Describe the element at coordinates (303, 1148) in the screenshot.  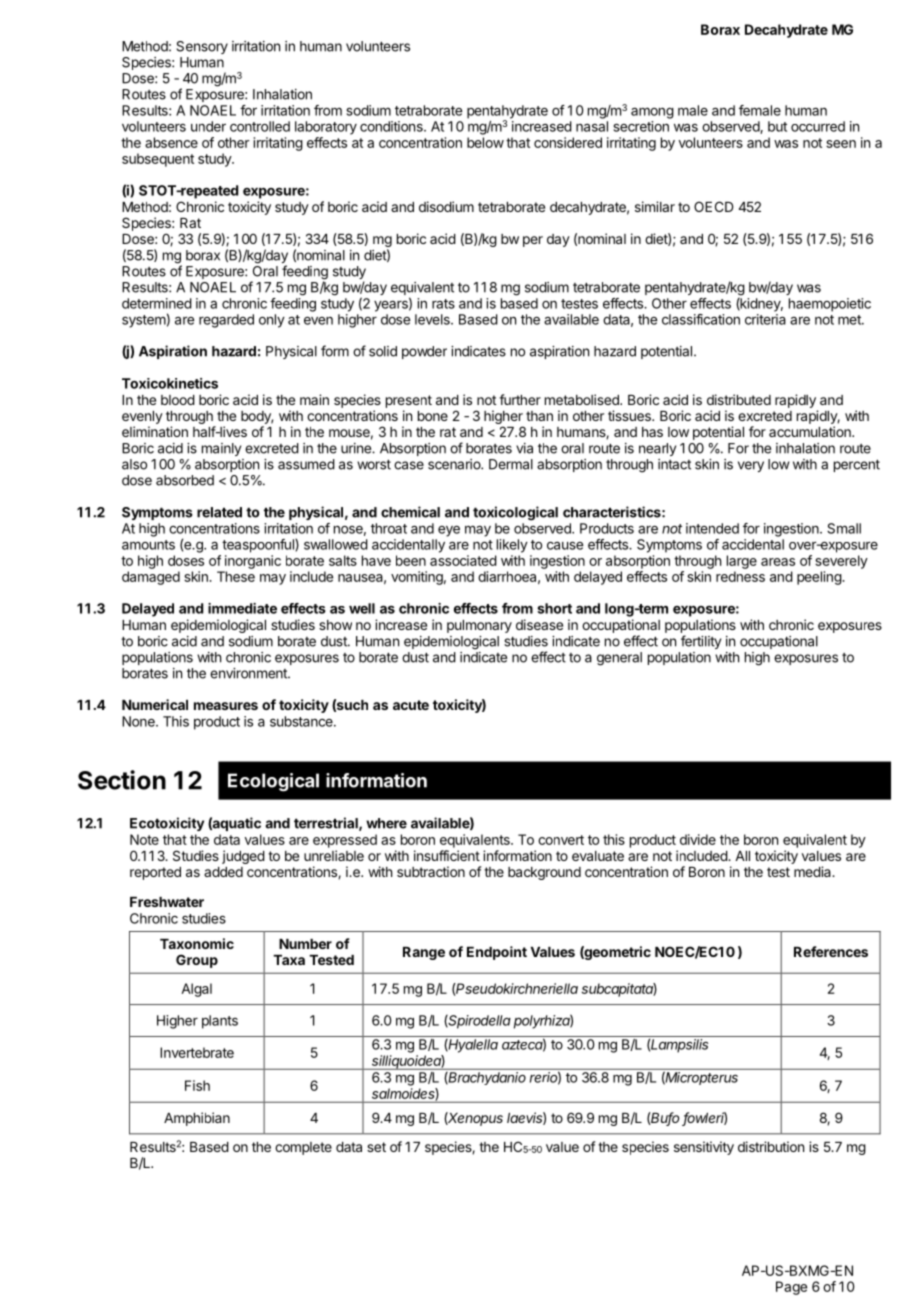
I see `complete` at that location.
